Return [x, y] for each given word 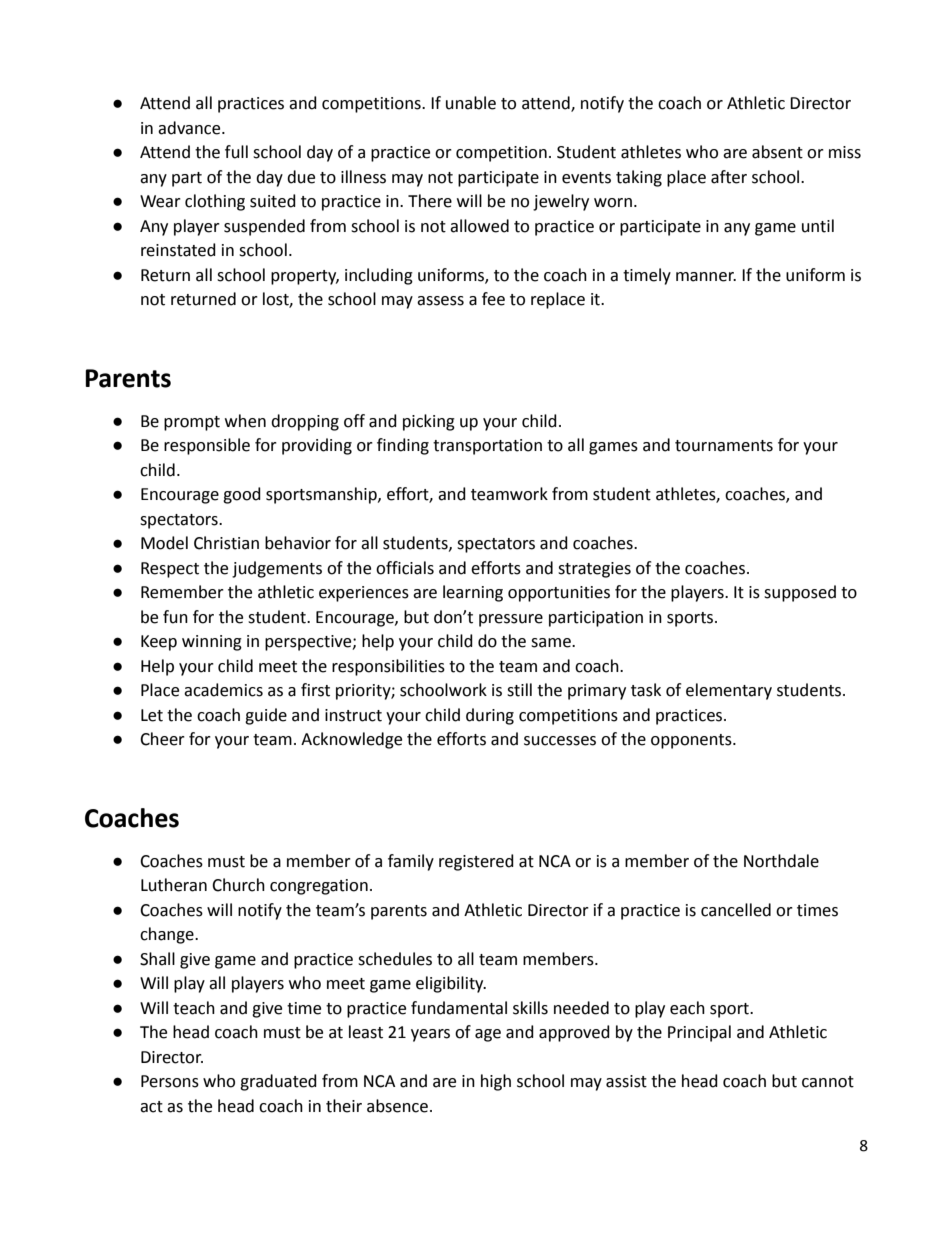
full [236, 152]
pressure [511, 620]
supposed [800, 593]
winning [212, 643]
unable [471, 103]
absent [777, 152]
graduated [278, 1082]
